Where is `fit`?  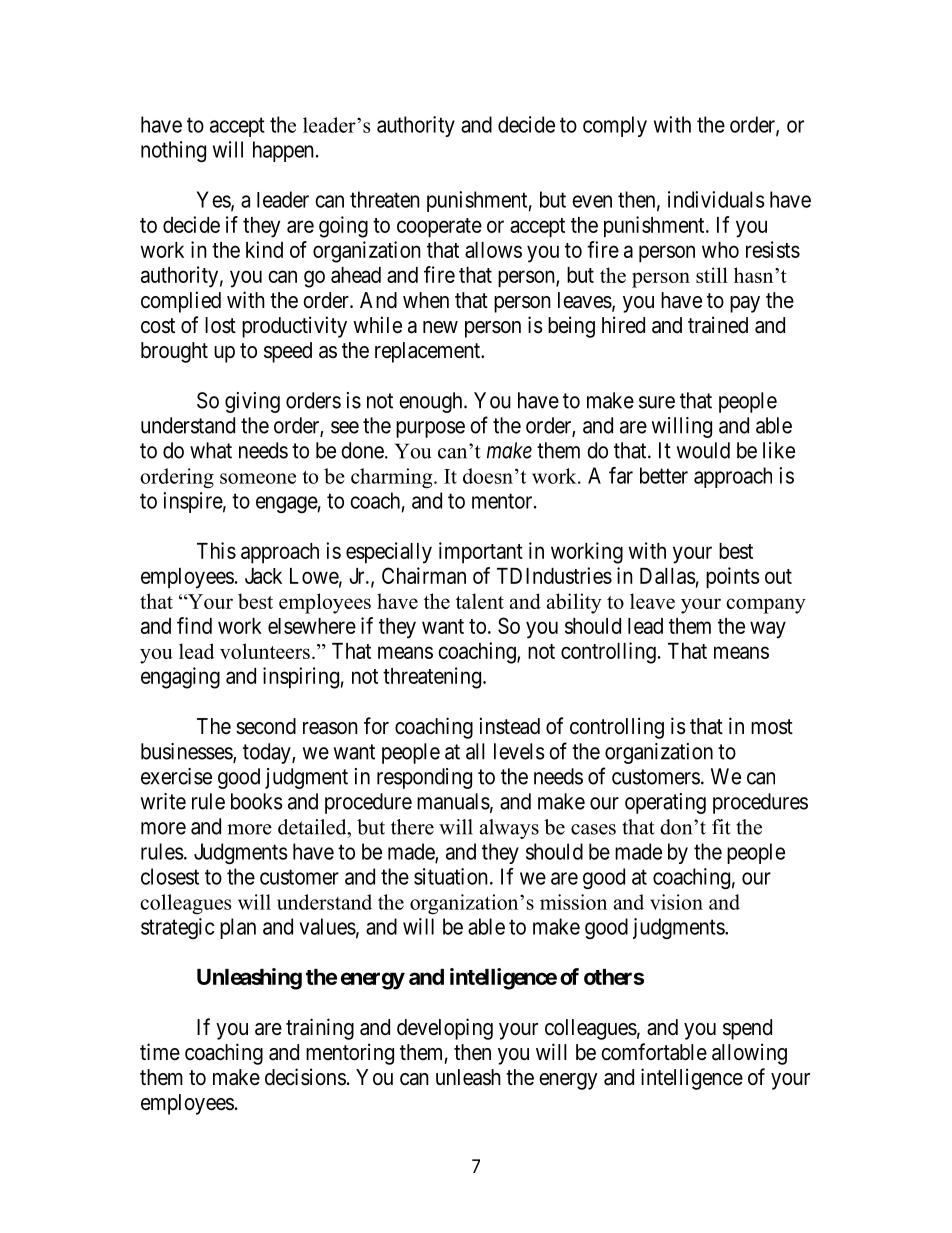
fit is located at coordinates (721, 827).
